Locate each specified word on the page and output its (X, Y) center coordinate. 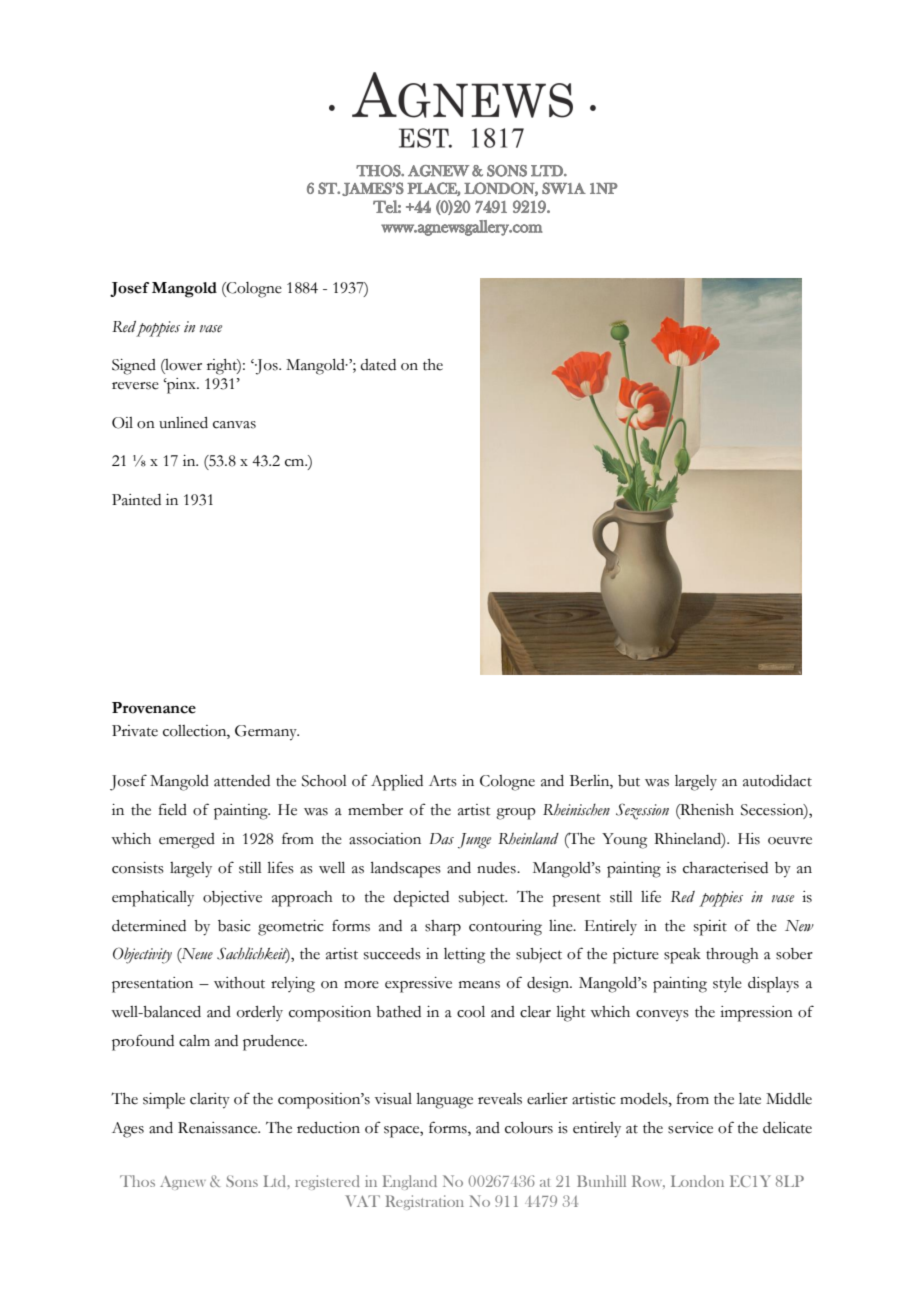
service (690, 1128)
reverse (135, 386)
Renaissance (219, 1128)
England (410, 1182)
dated (378, 365)
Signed (134, 367)
